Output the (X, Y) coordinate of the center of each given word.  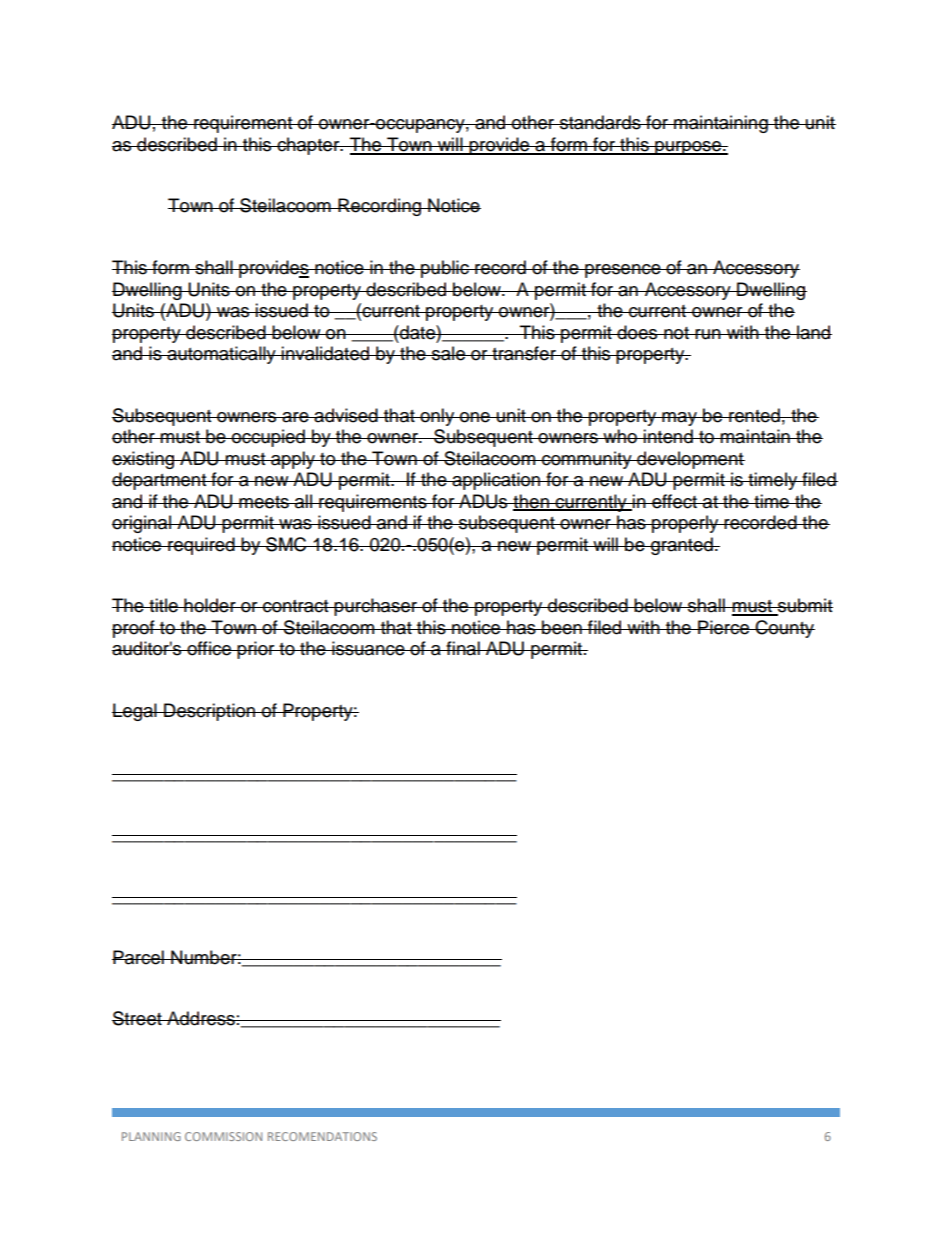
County (784, 629)
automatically (221, 355)
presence (623, 271)
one (475, 417)
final (463, 648)
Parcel (139, 957)
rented (754, 415)
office (209, 648)
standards (600, 122)
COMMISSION (223, 1136)
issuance (368, 648)
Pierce (724, 627)
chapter (308, 146)
